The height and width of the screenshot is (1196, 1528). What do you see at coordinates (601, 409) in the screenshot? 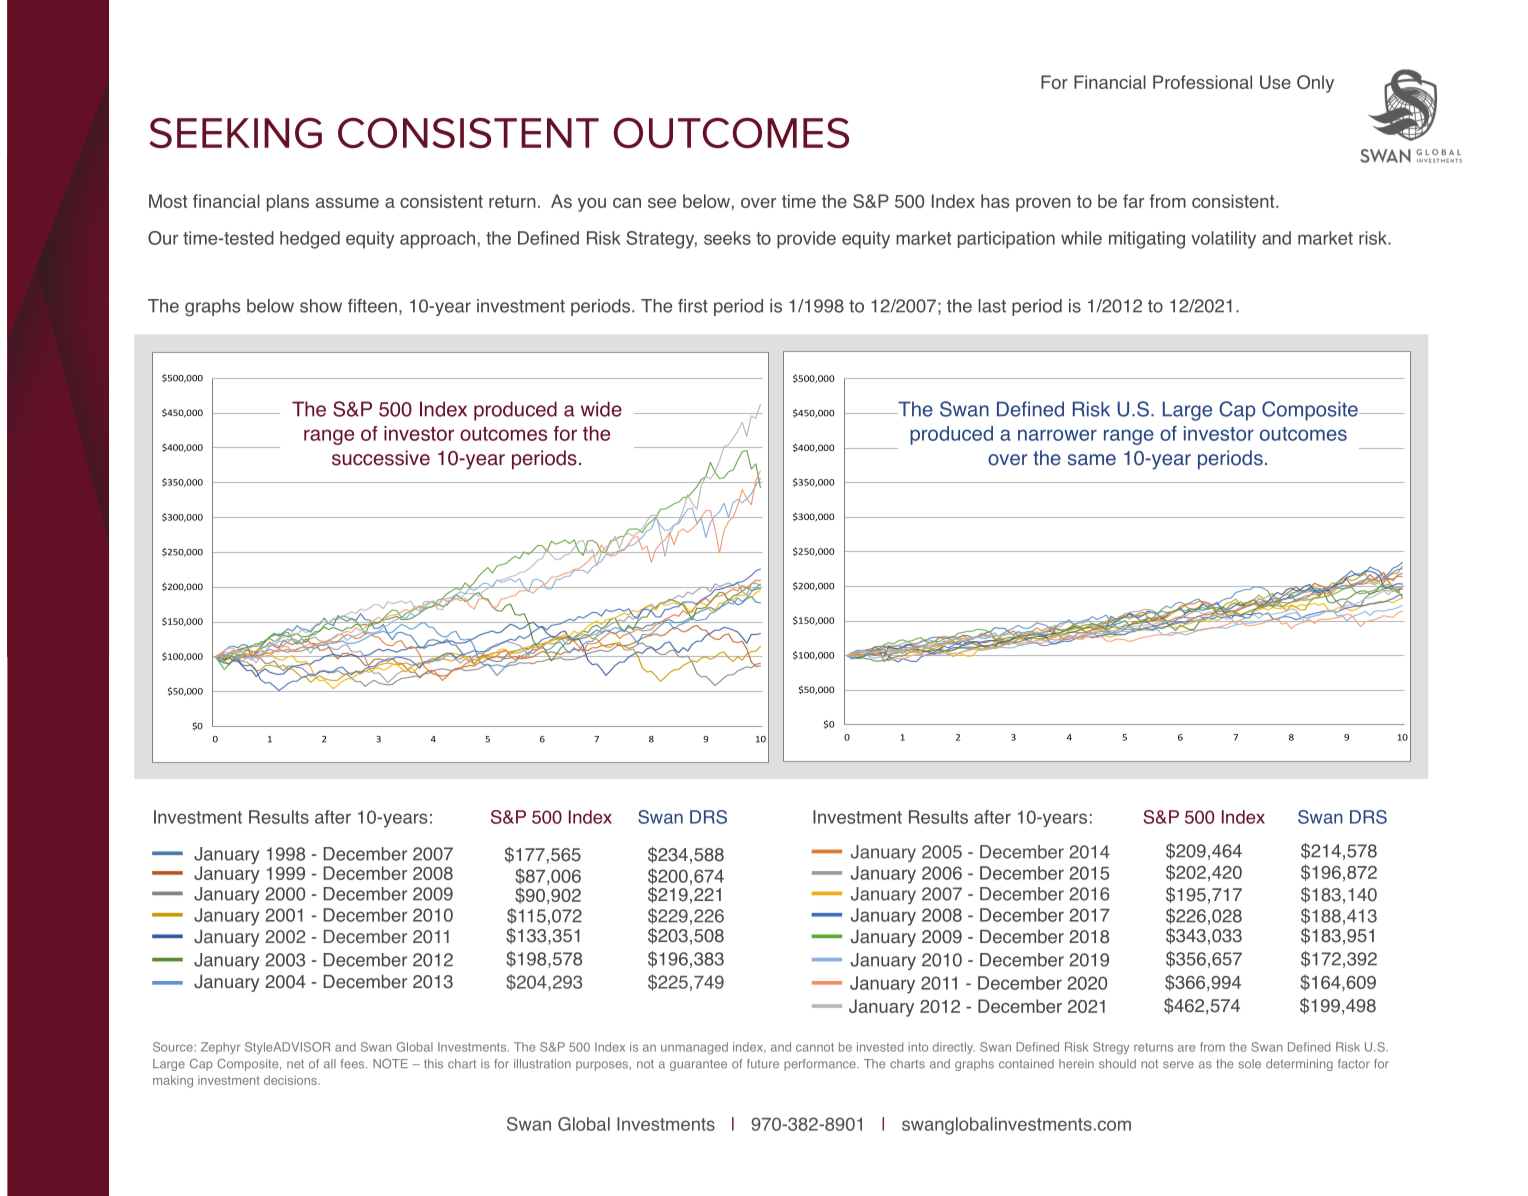
I see `wide` at bounding box center [601, 409].
